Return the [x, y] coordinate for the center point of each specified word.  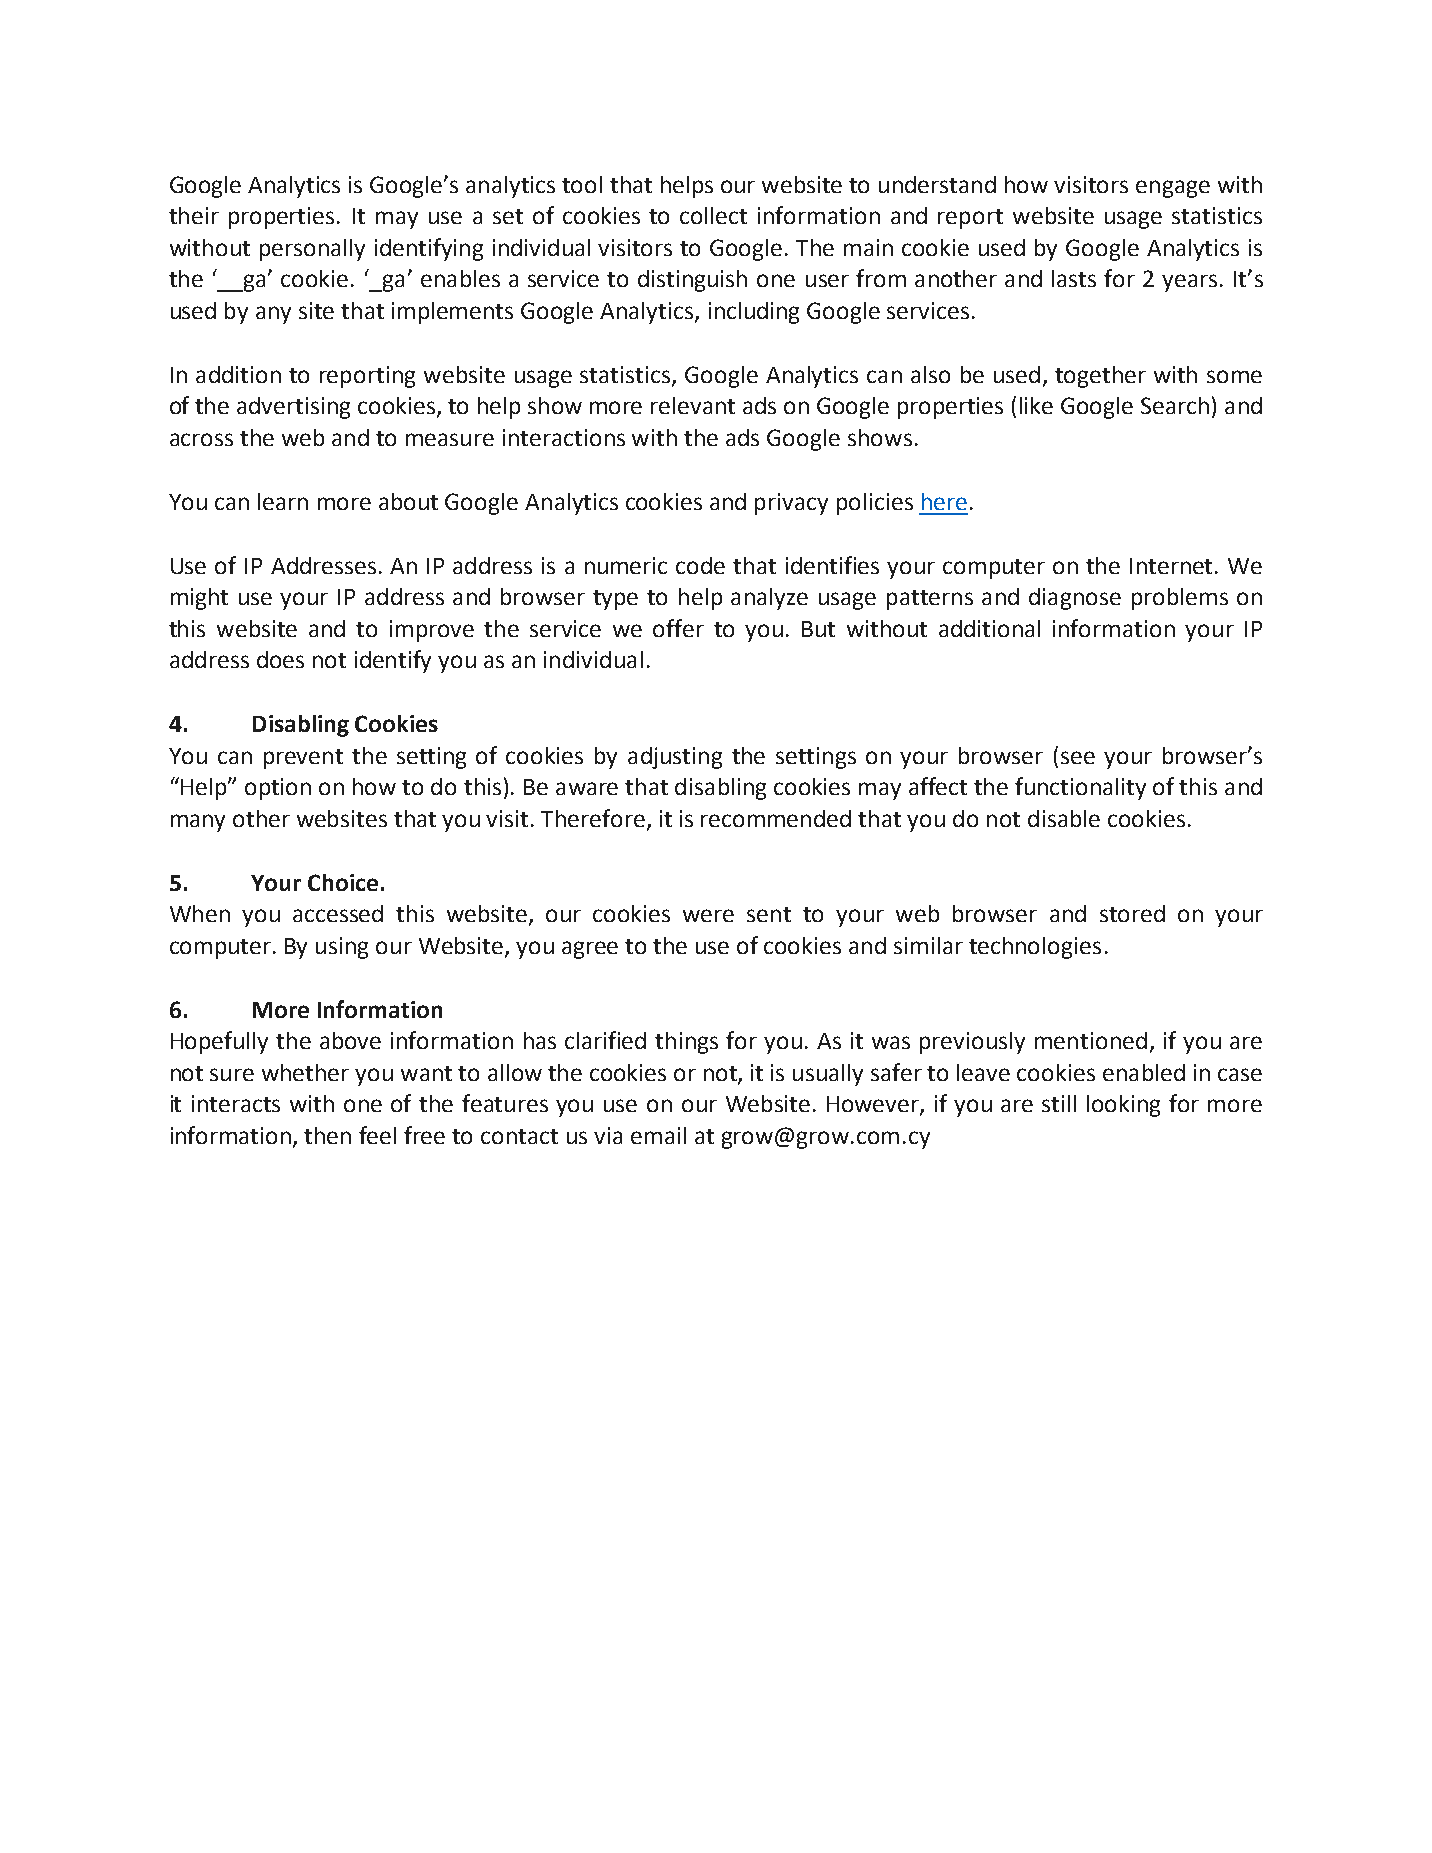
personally [312, 250]
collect [713, 215]
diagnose [1075, 599]
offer [678, 628]
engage [1173, 189]
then [327, 1135]
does [280, 659]
